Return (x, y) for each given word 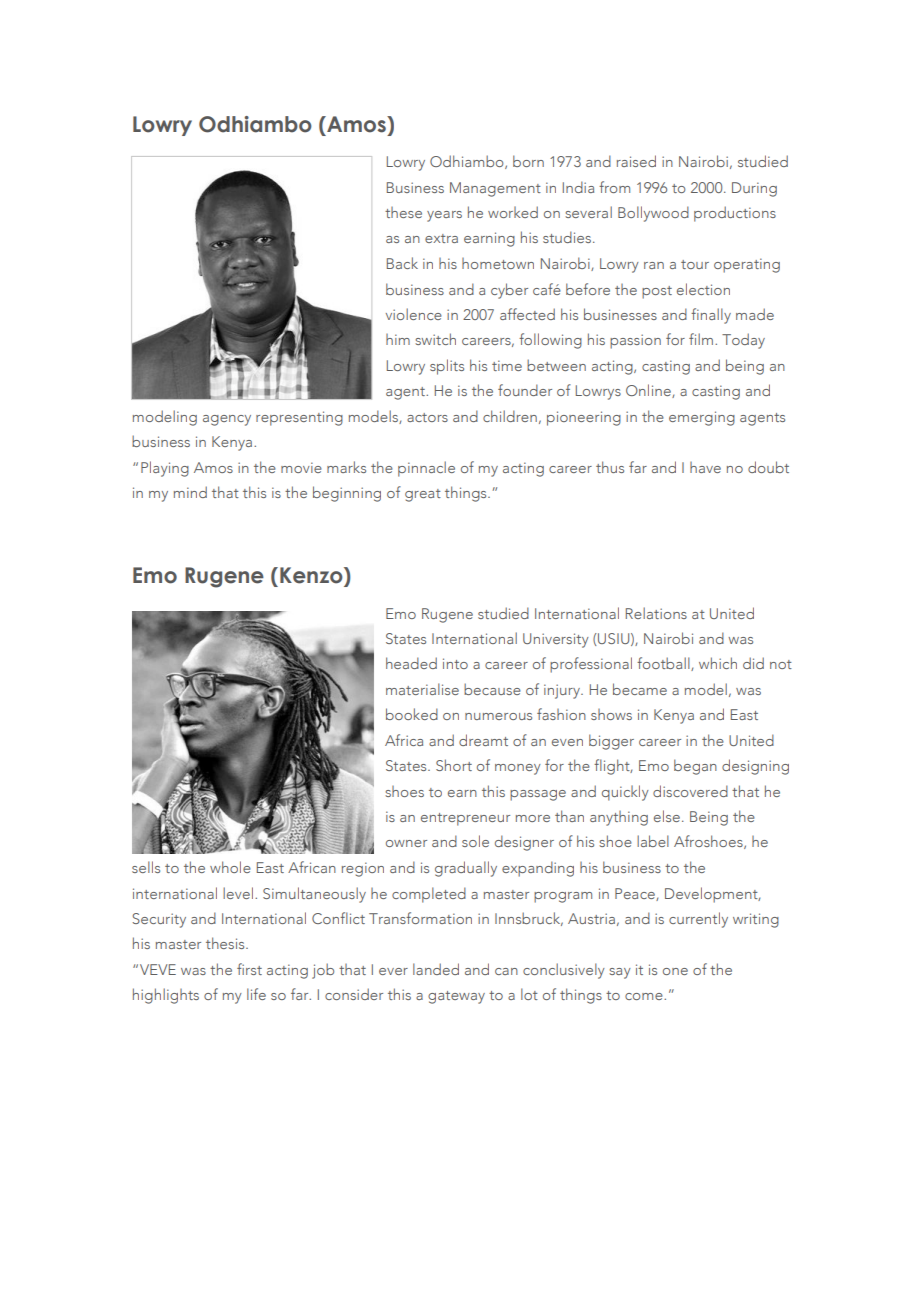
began (695, 767)
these (403, 212)
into (455, 663)
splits (447, 367)
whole (230, 867)
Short (454, 765)
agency (227, 420)
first (249, 969)
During (754, 189)
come (645, 996)
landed (436, 969)
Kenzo (312, 576)
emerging (702, 418)
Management (495, 189)
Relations (656, 613)
